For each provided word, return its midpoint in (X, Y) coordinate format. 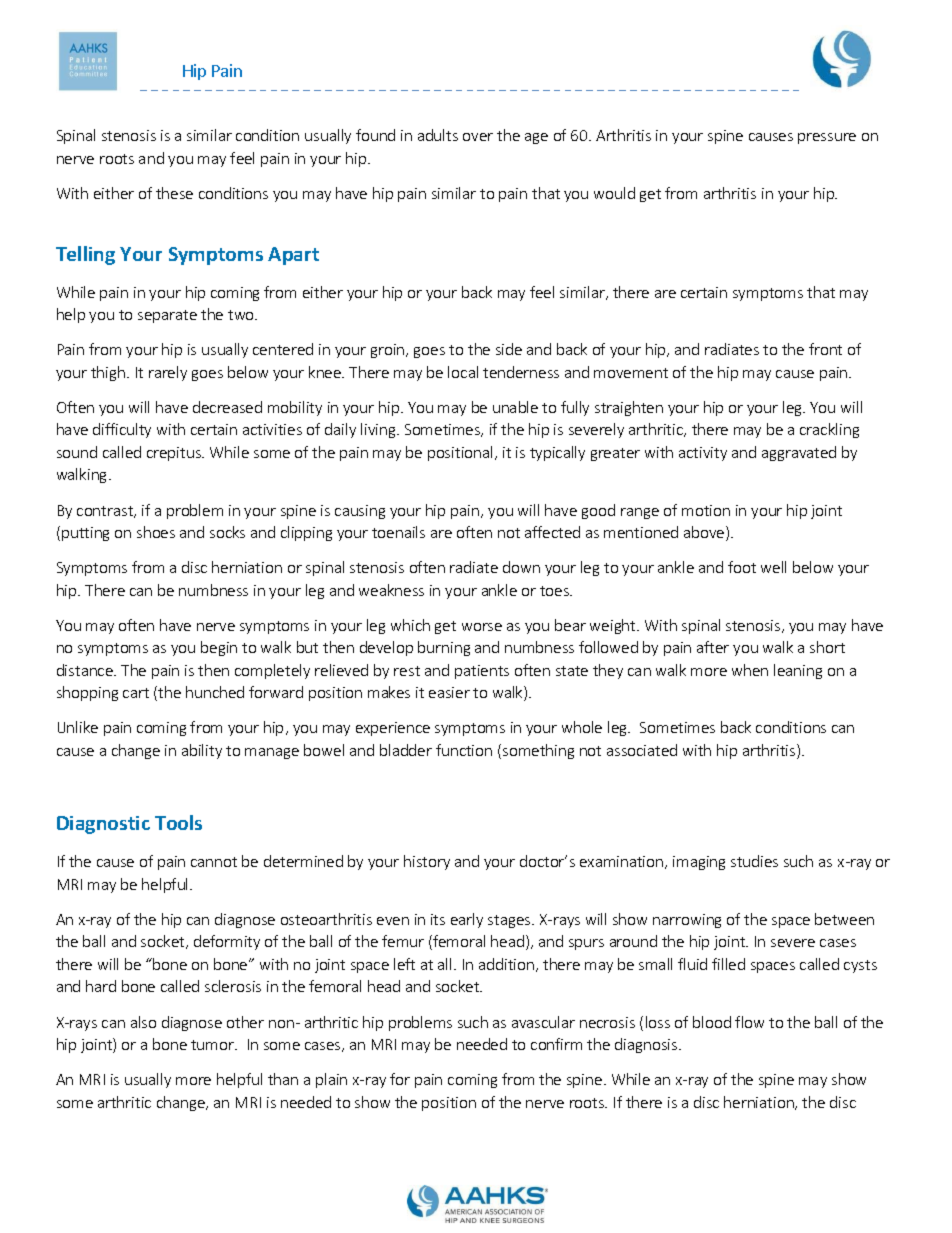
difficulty (122, 430)
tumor (213, 1045)
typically (557, 453)
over (478, 137)
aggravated (799, 453)
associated (642, 750)
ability (202, 751)
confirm (556, 1044)
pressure (827, 138)
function (464, 750)
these (174, 193)
